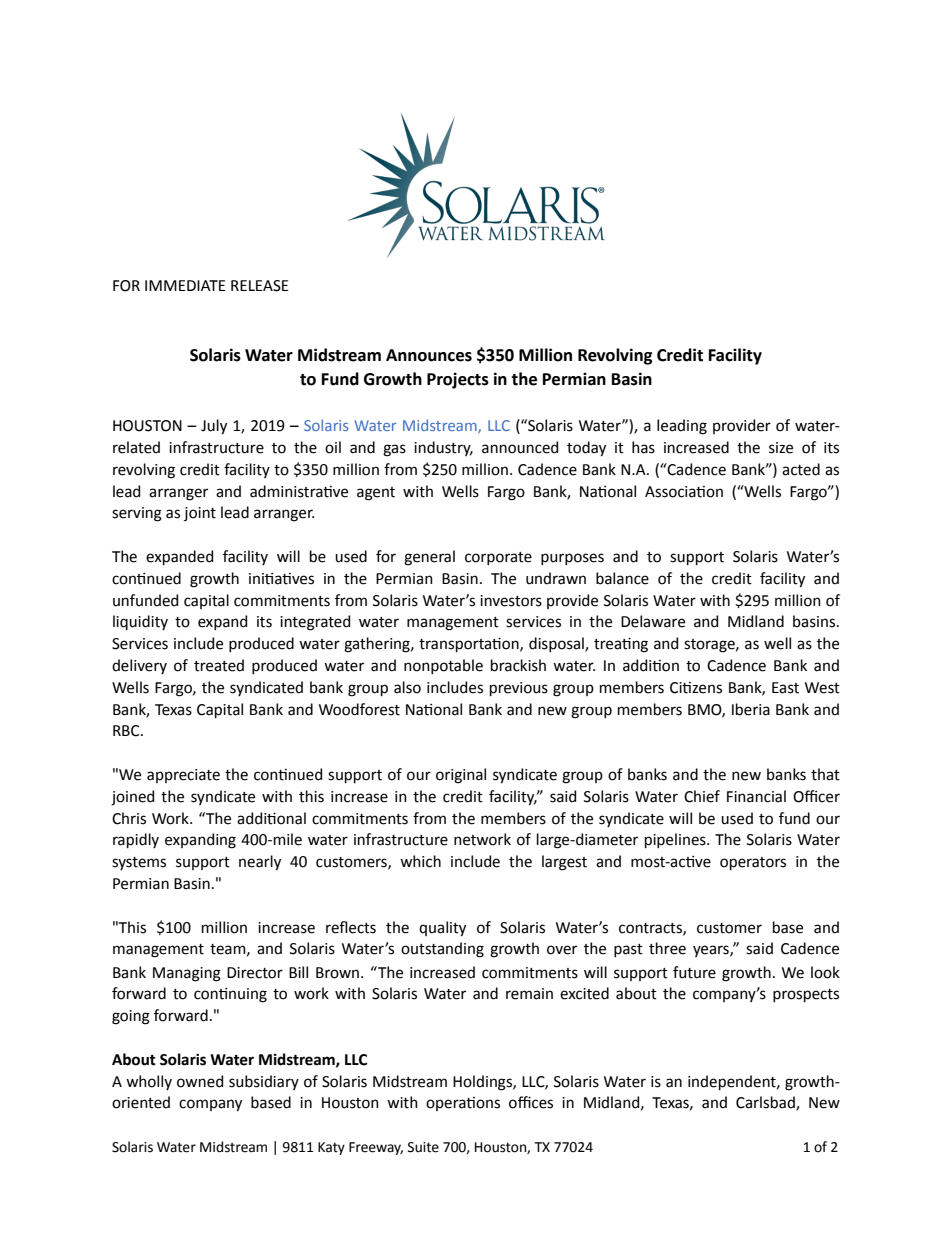 Image resolution: width=952 pixels, height=1233 pixels. Describe the element at coordinates (751, 709) in the screenshot. I see `Iberia` at that location.
